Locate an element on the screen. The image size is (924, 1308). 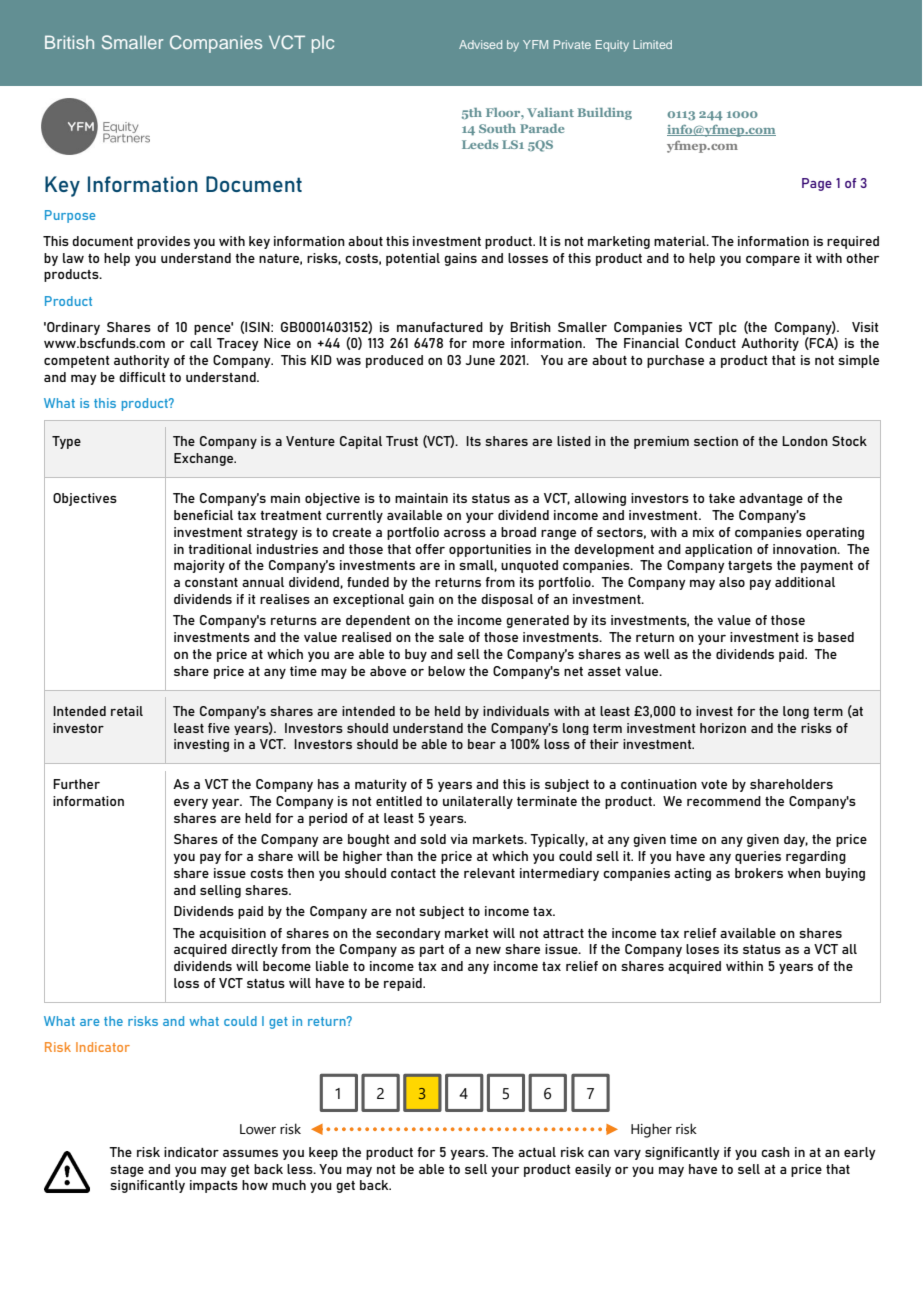
unilaterally is located at coordinates (478, 802).
